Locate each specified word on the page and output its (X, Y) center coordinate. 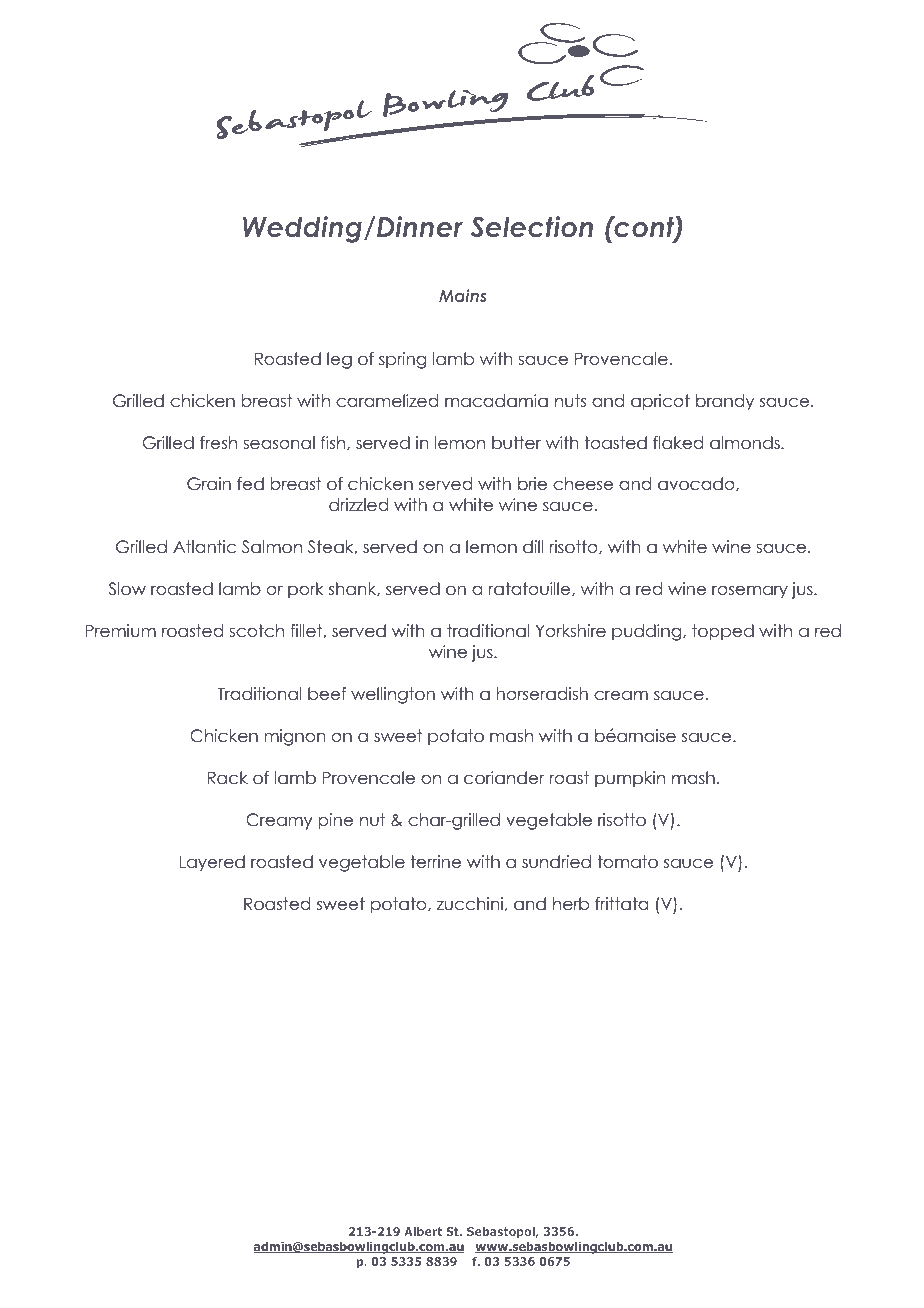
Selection (531, 227)
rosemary (750, 592)
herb (571, 904)
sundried (556, 862)
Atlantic (204, 547)
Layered (212, 863)
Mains (462, 295)
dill (533, 547)
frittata (621, 904)
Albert (423, 1231)
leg (339, 360)
